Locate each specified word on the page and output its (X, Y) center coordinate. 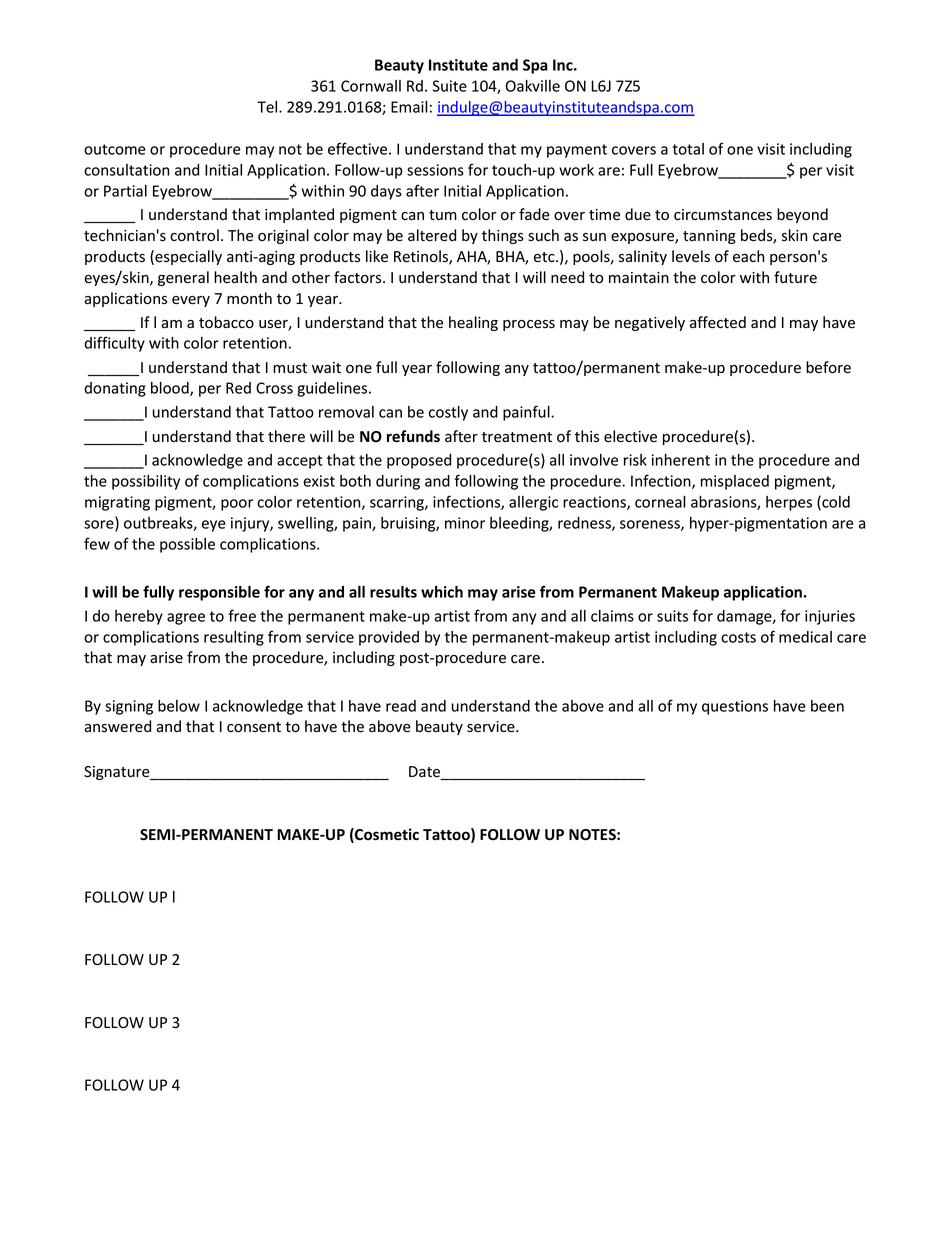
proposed (419, 461)
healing (473, 323)
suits (672, 616)
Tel (268, 107)
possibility (146, 482)
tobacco (226, 322)
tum (443, 215)
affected (718, 322)
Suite (449, 86)
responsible (219, 593)
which (442, 592)
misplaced (735, 482)
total (688, 149)
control (194, 235)
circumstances (723, 215)
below (179, 706)
